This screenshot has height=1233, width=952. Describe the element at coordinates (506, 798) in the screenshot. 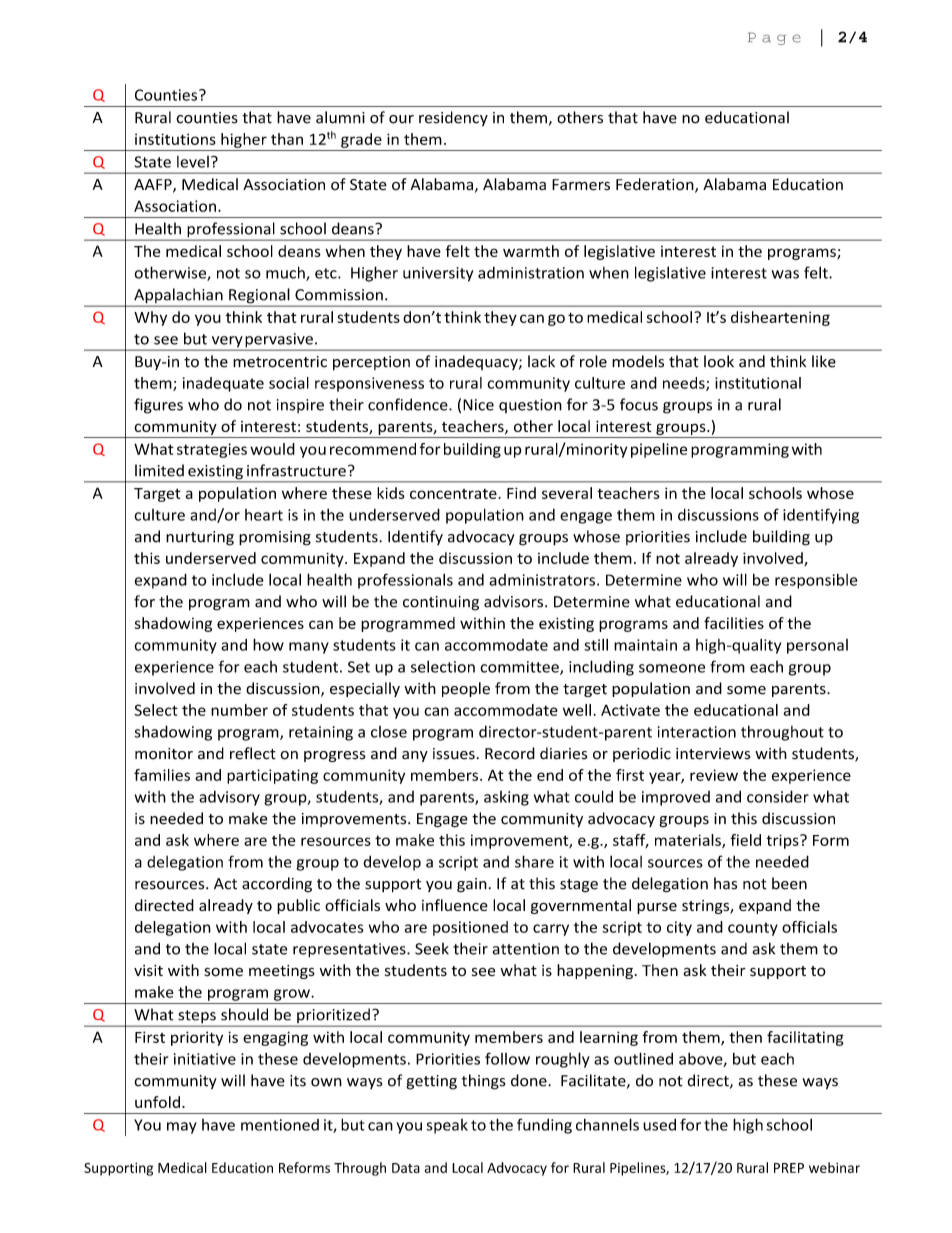

I see `asking` at that location.
